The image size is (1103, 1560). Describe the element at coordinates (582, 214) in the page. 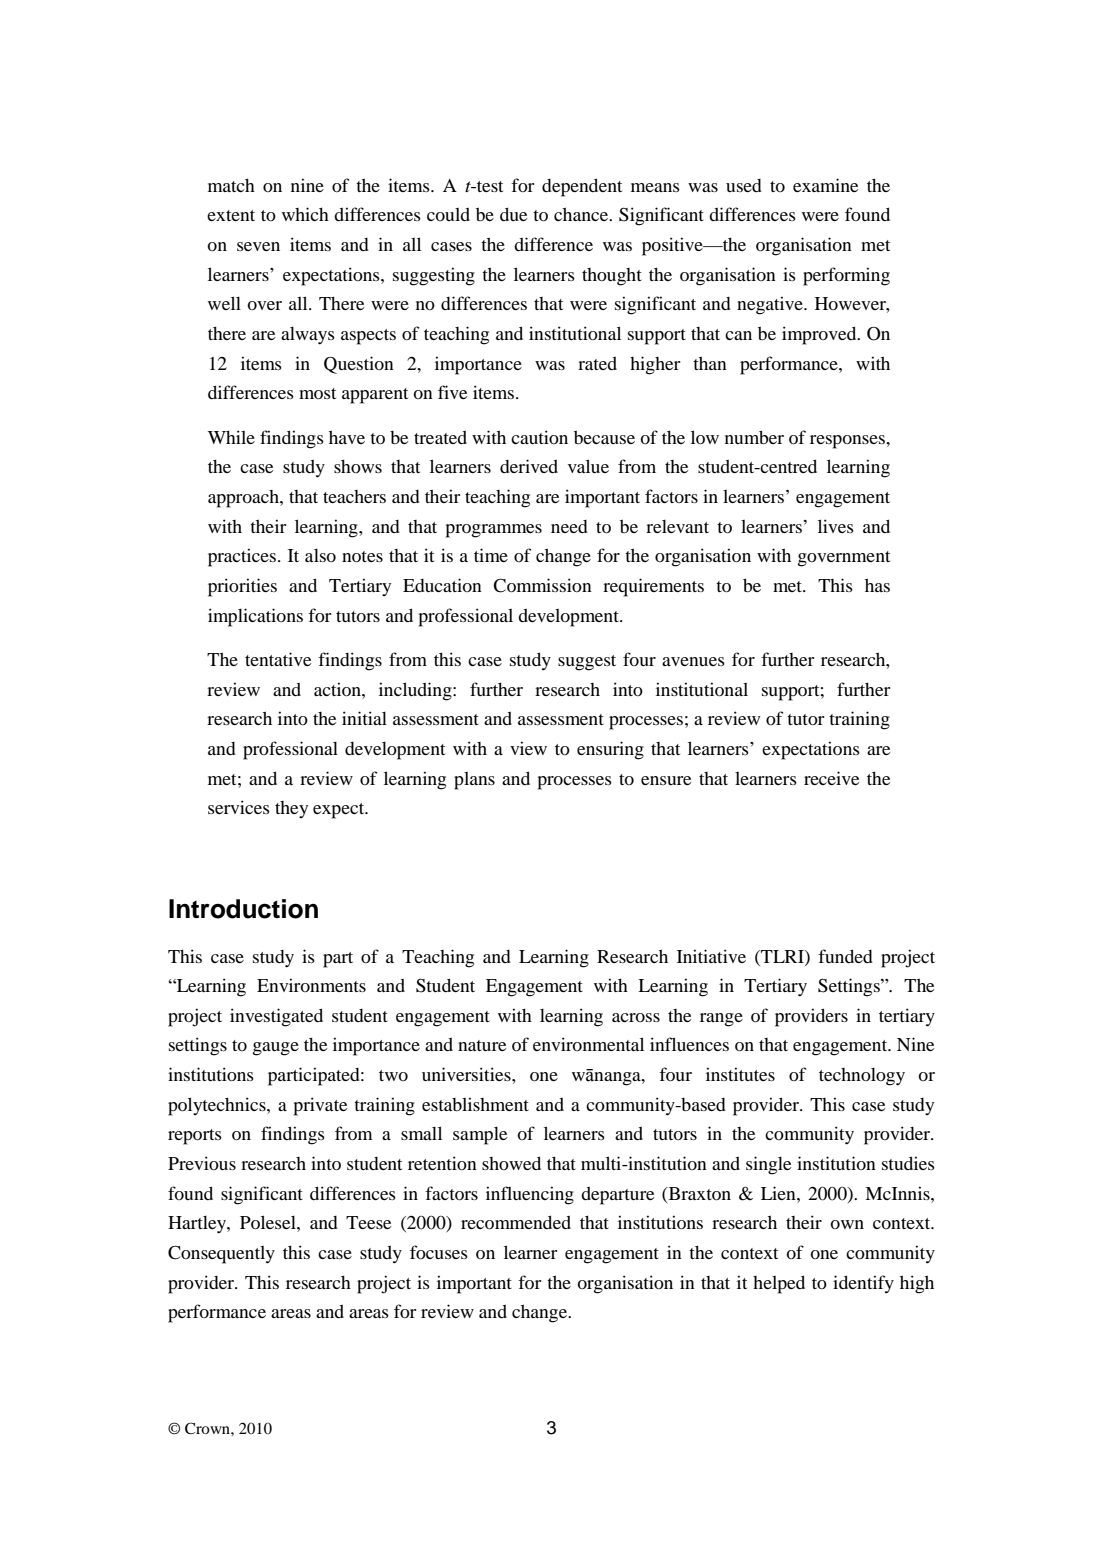

I see `chance` at that location.
